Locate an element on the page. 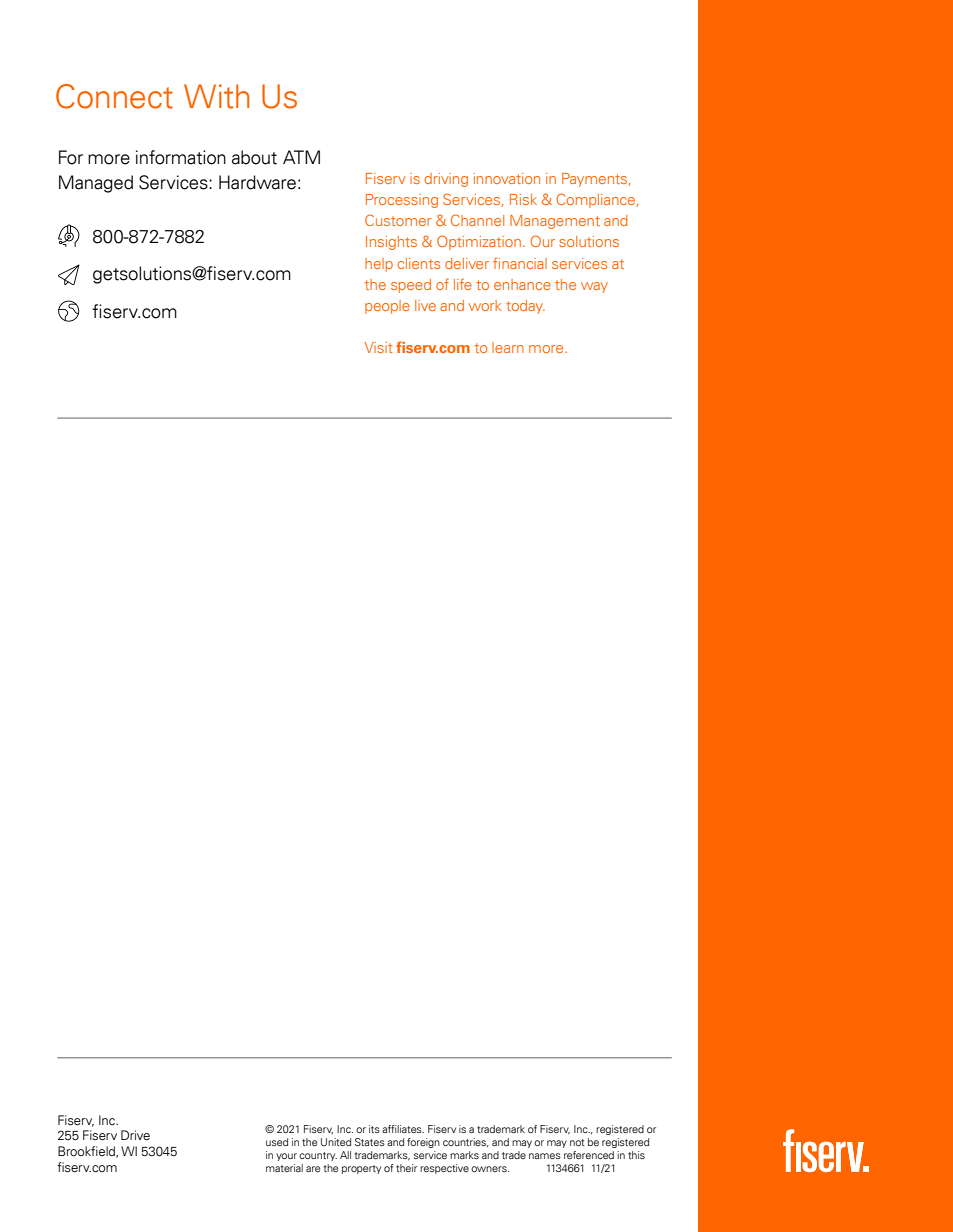 This image has height=1232, width=953. ATM is located at coordinates (301, 157).
